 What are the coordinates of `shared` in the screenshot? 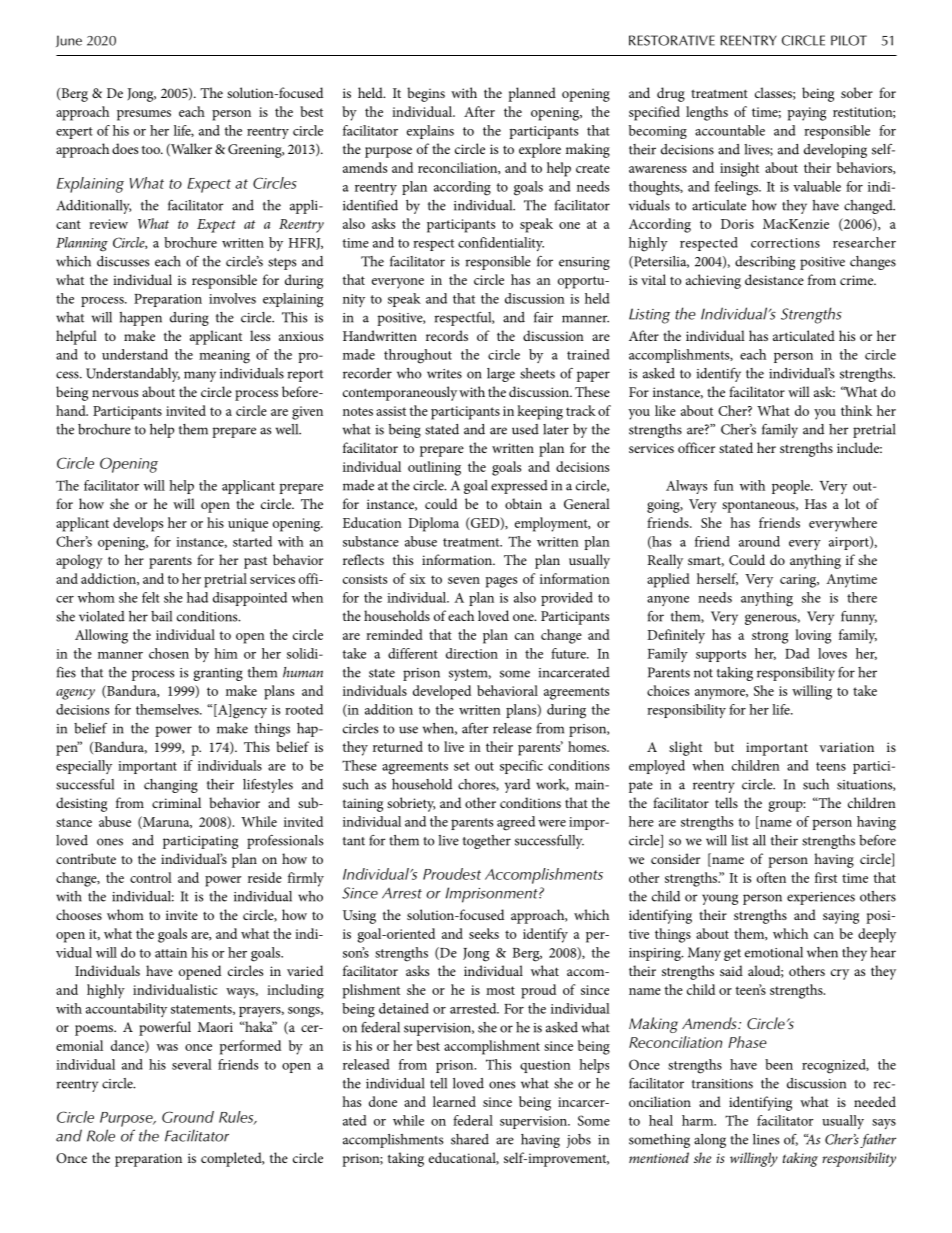 It's located at (470, 1139).
